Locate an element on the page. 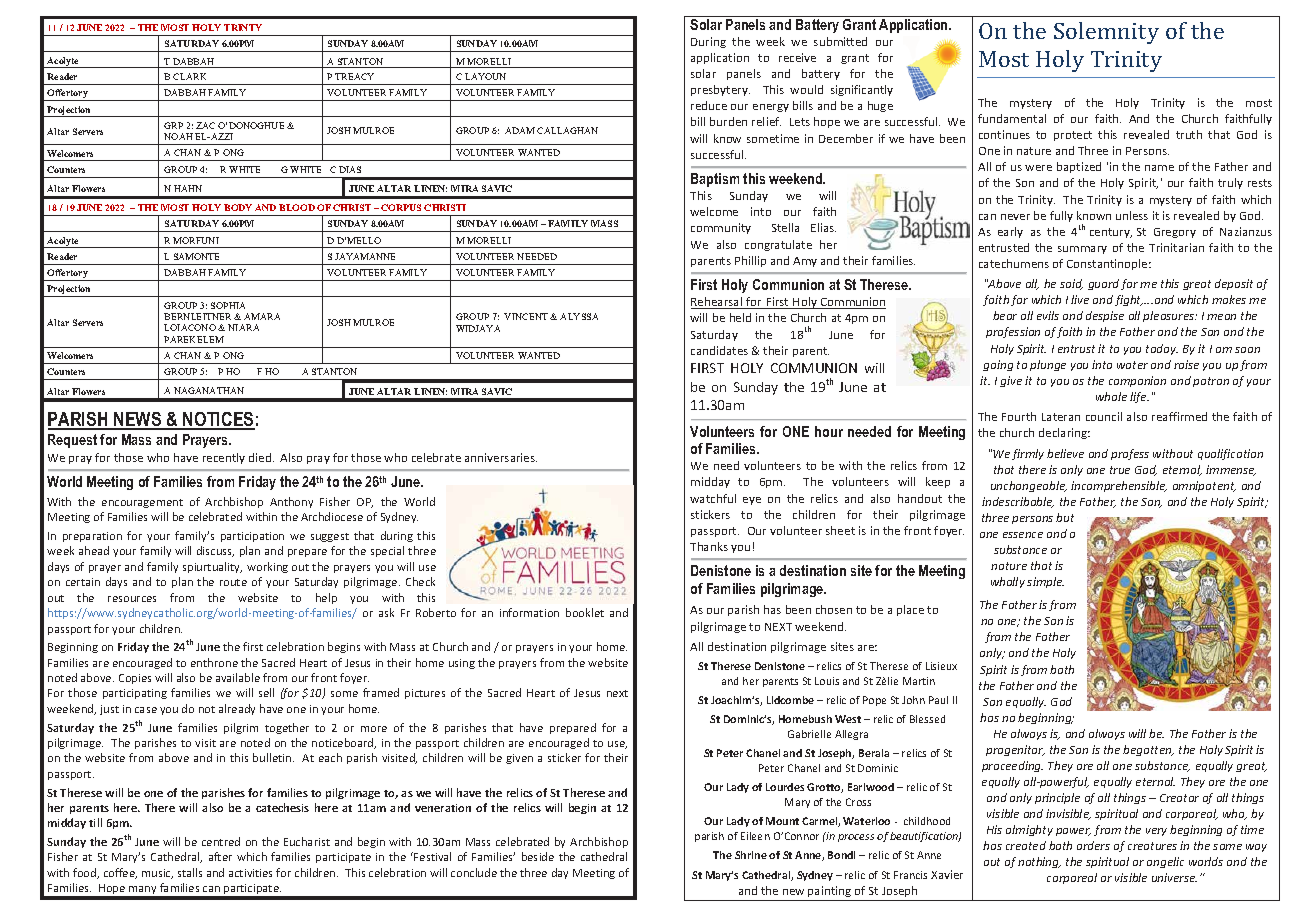  Louis is located at coordinates (827, 681).
